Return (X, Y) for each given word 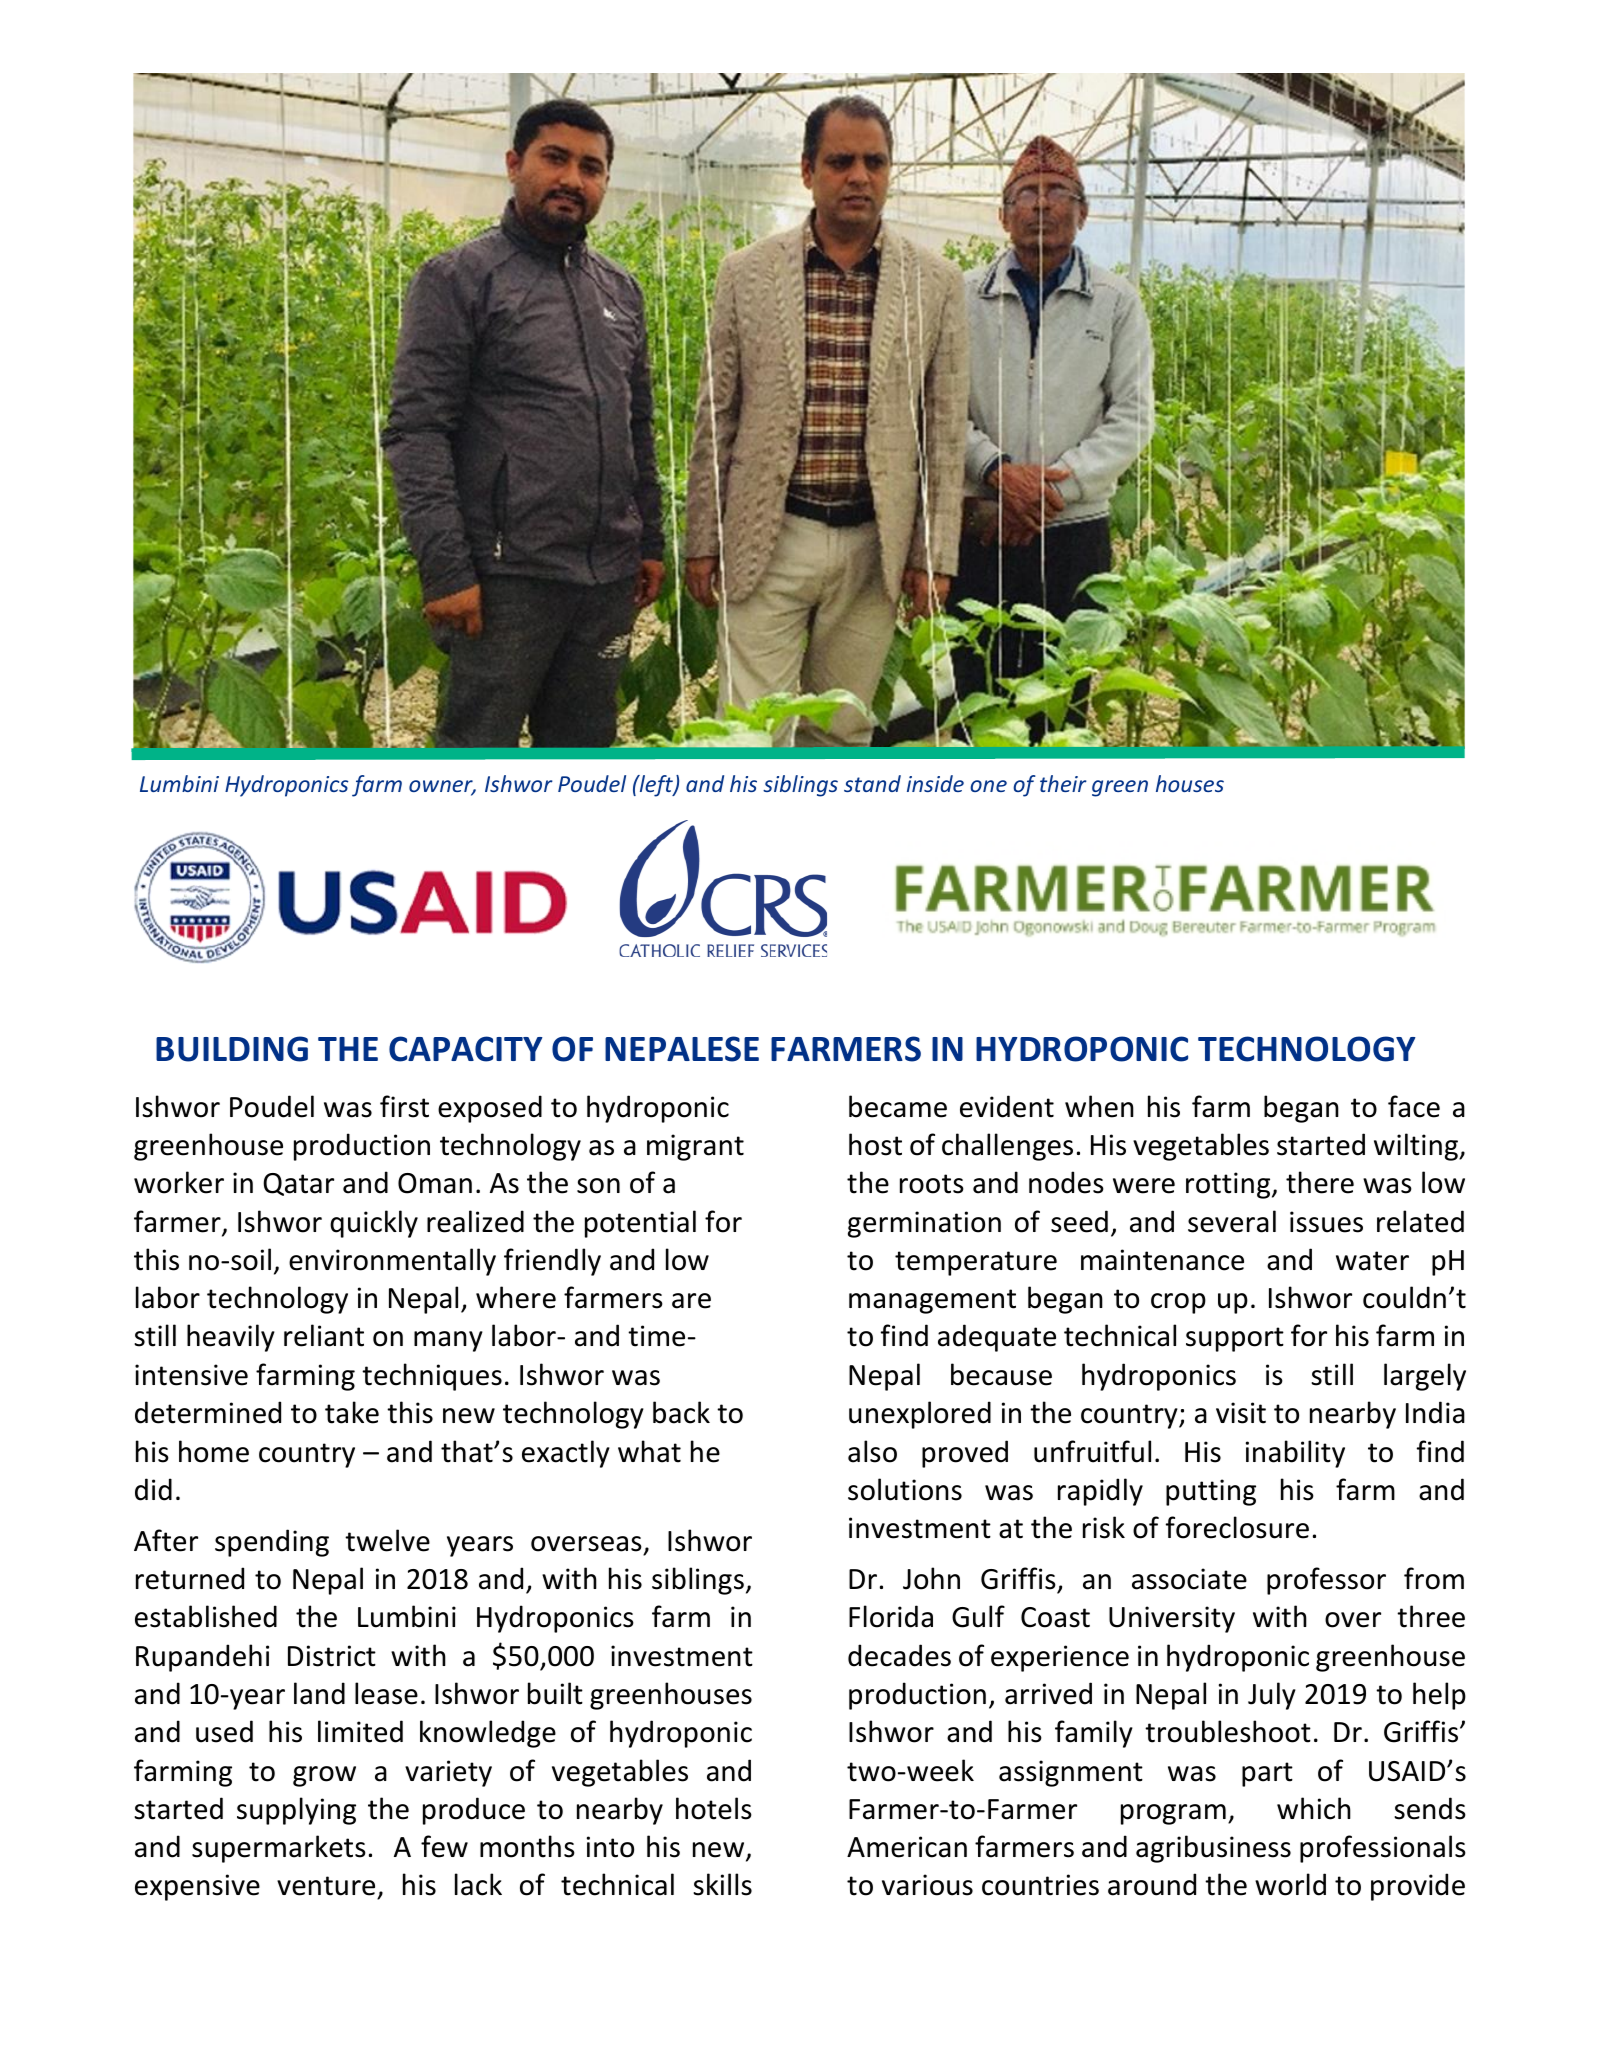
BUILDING (232, 1049)
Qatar (298, 1184)
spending (272, 1543)
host (875, 1144)
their (1063, 783)
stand (872, 783)
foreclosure (1237, 1527)
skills (722, 1884)
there (1320, 1182)
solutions (905, 1489)
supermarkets (279, 1849)
